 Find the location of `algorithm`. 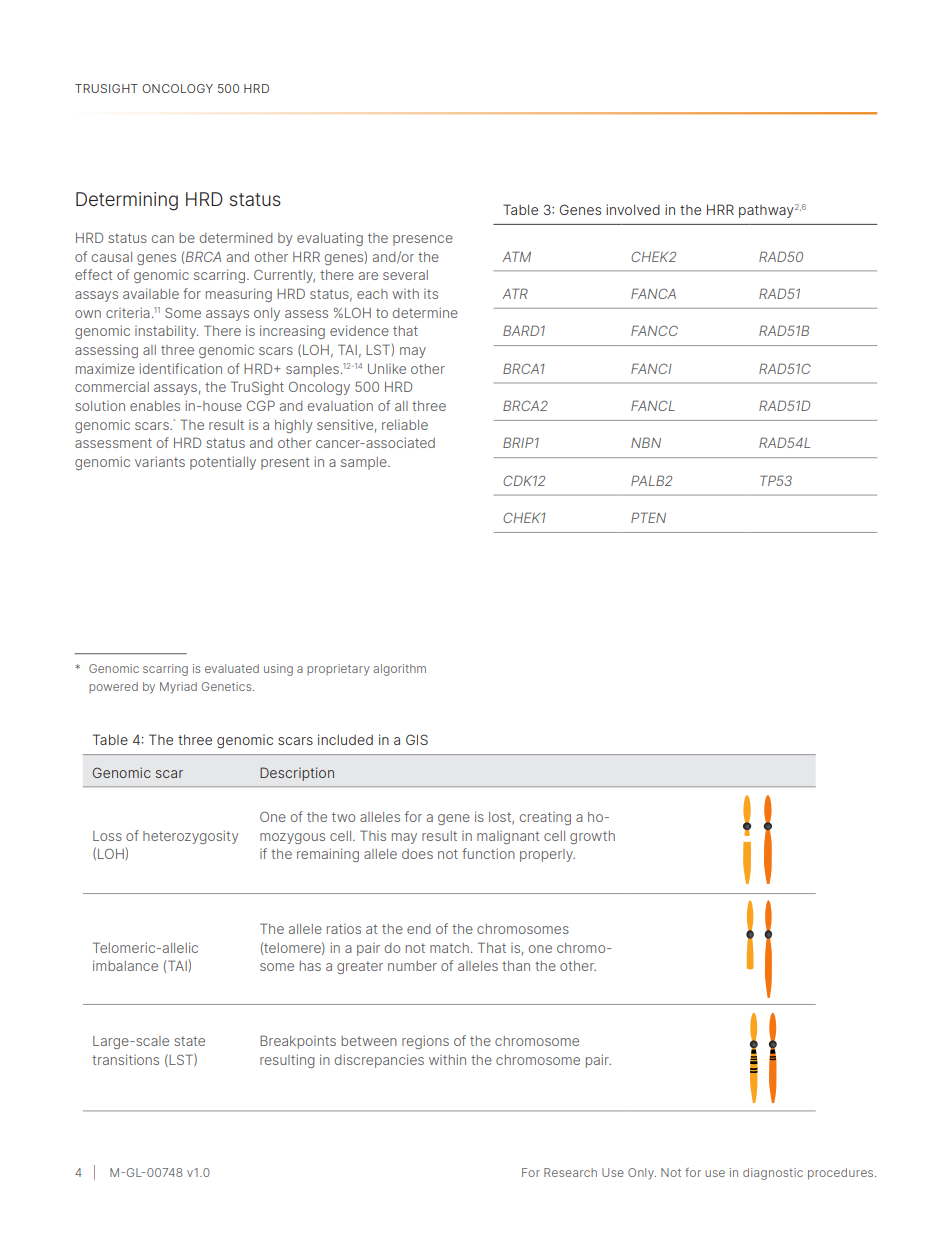

algorithm is located at coordinates (399, 670).
